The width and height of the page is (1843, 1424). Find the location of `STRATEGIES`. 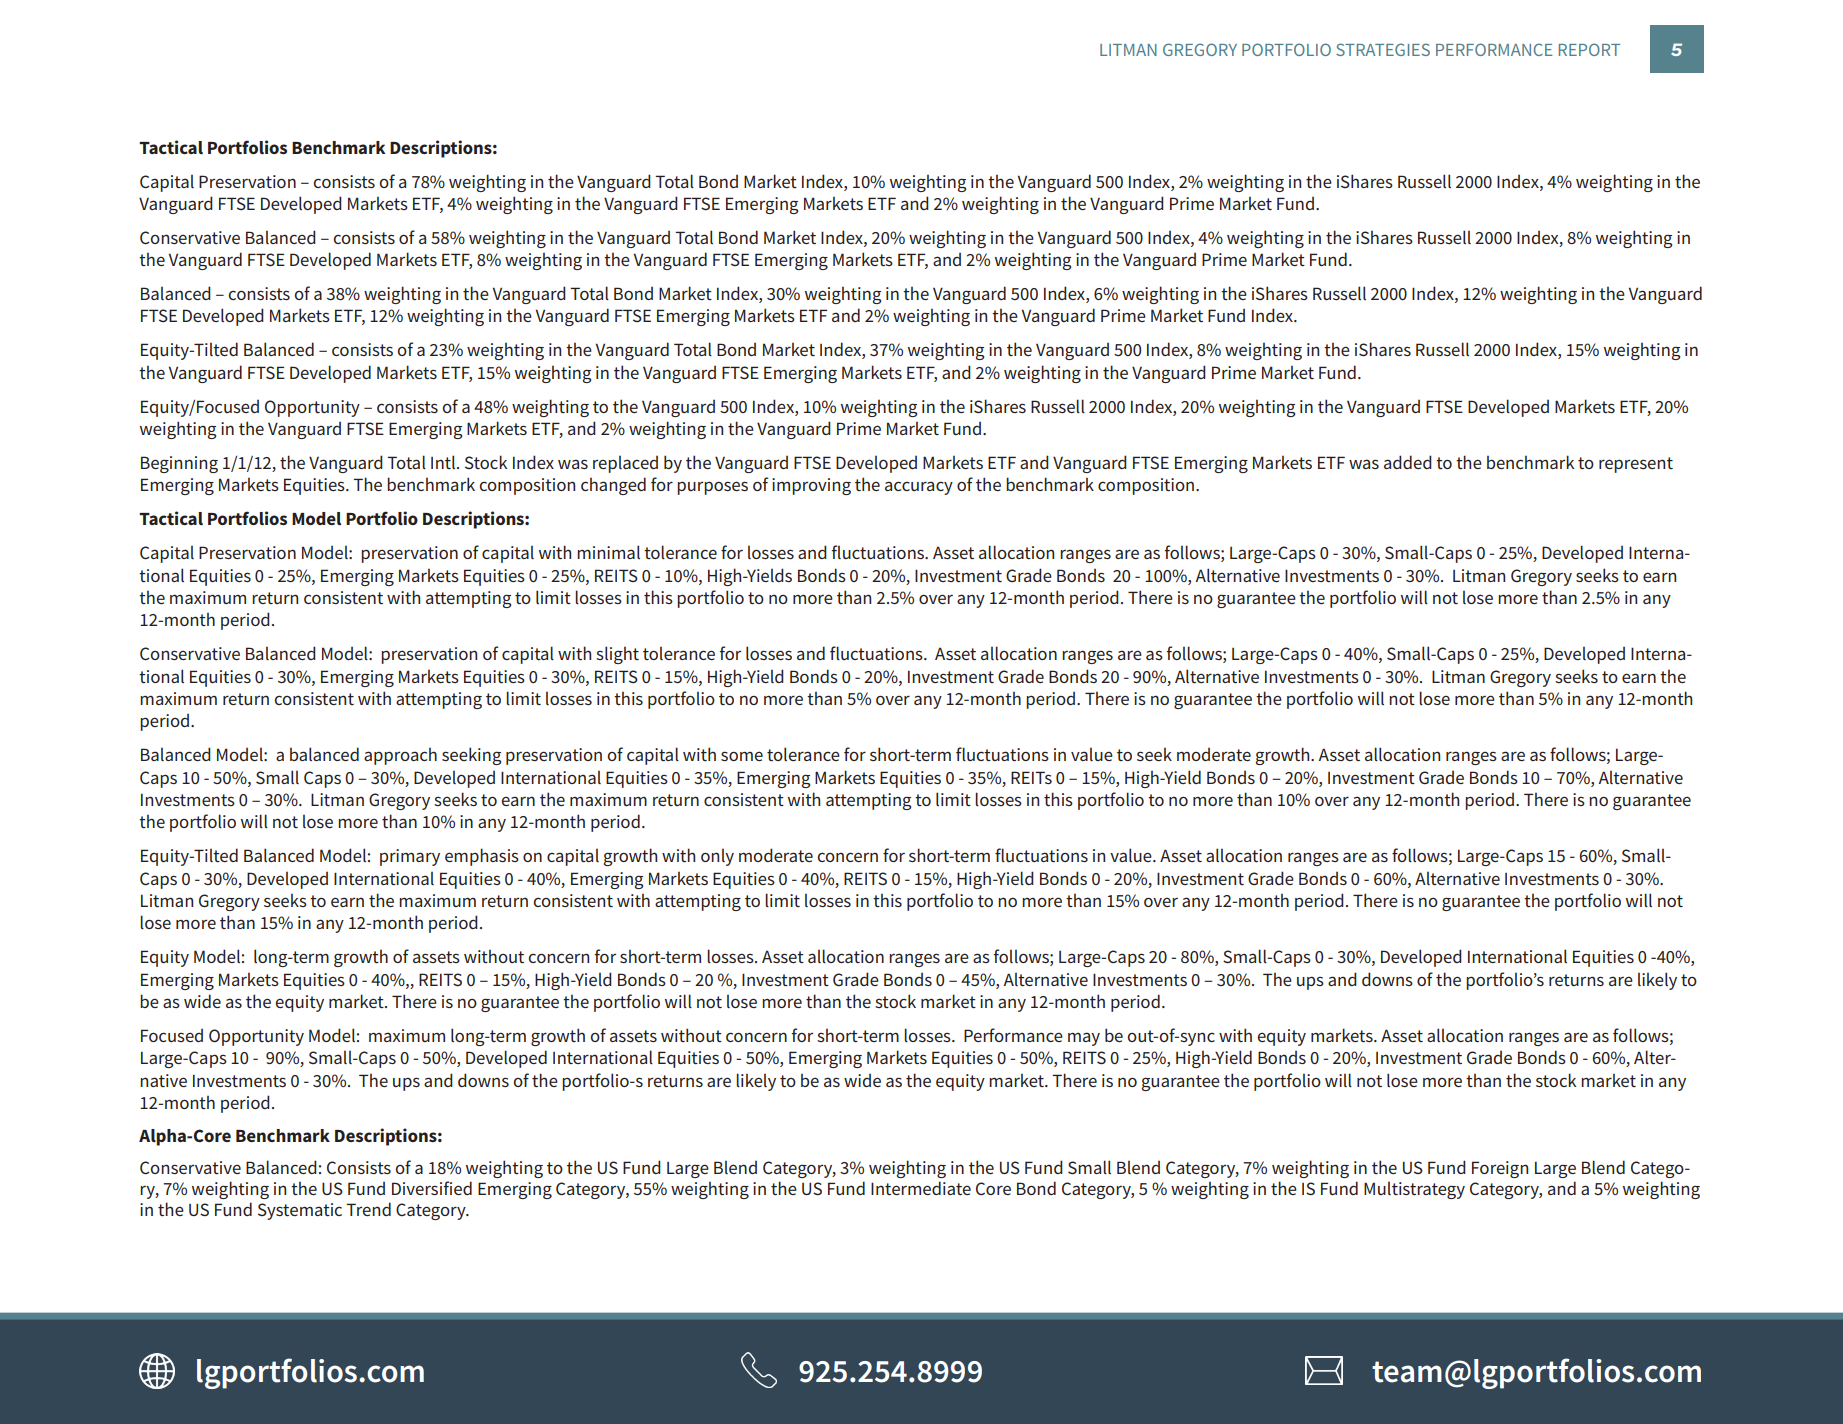

STRATEGIES is located at coordinates (1383, 49).
